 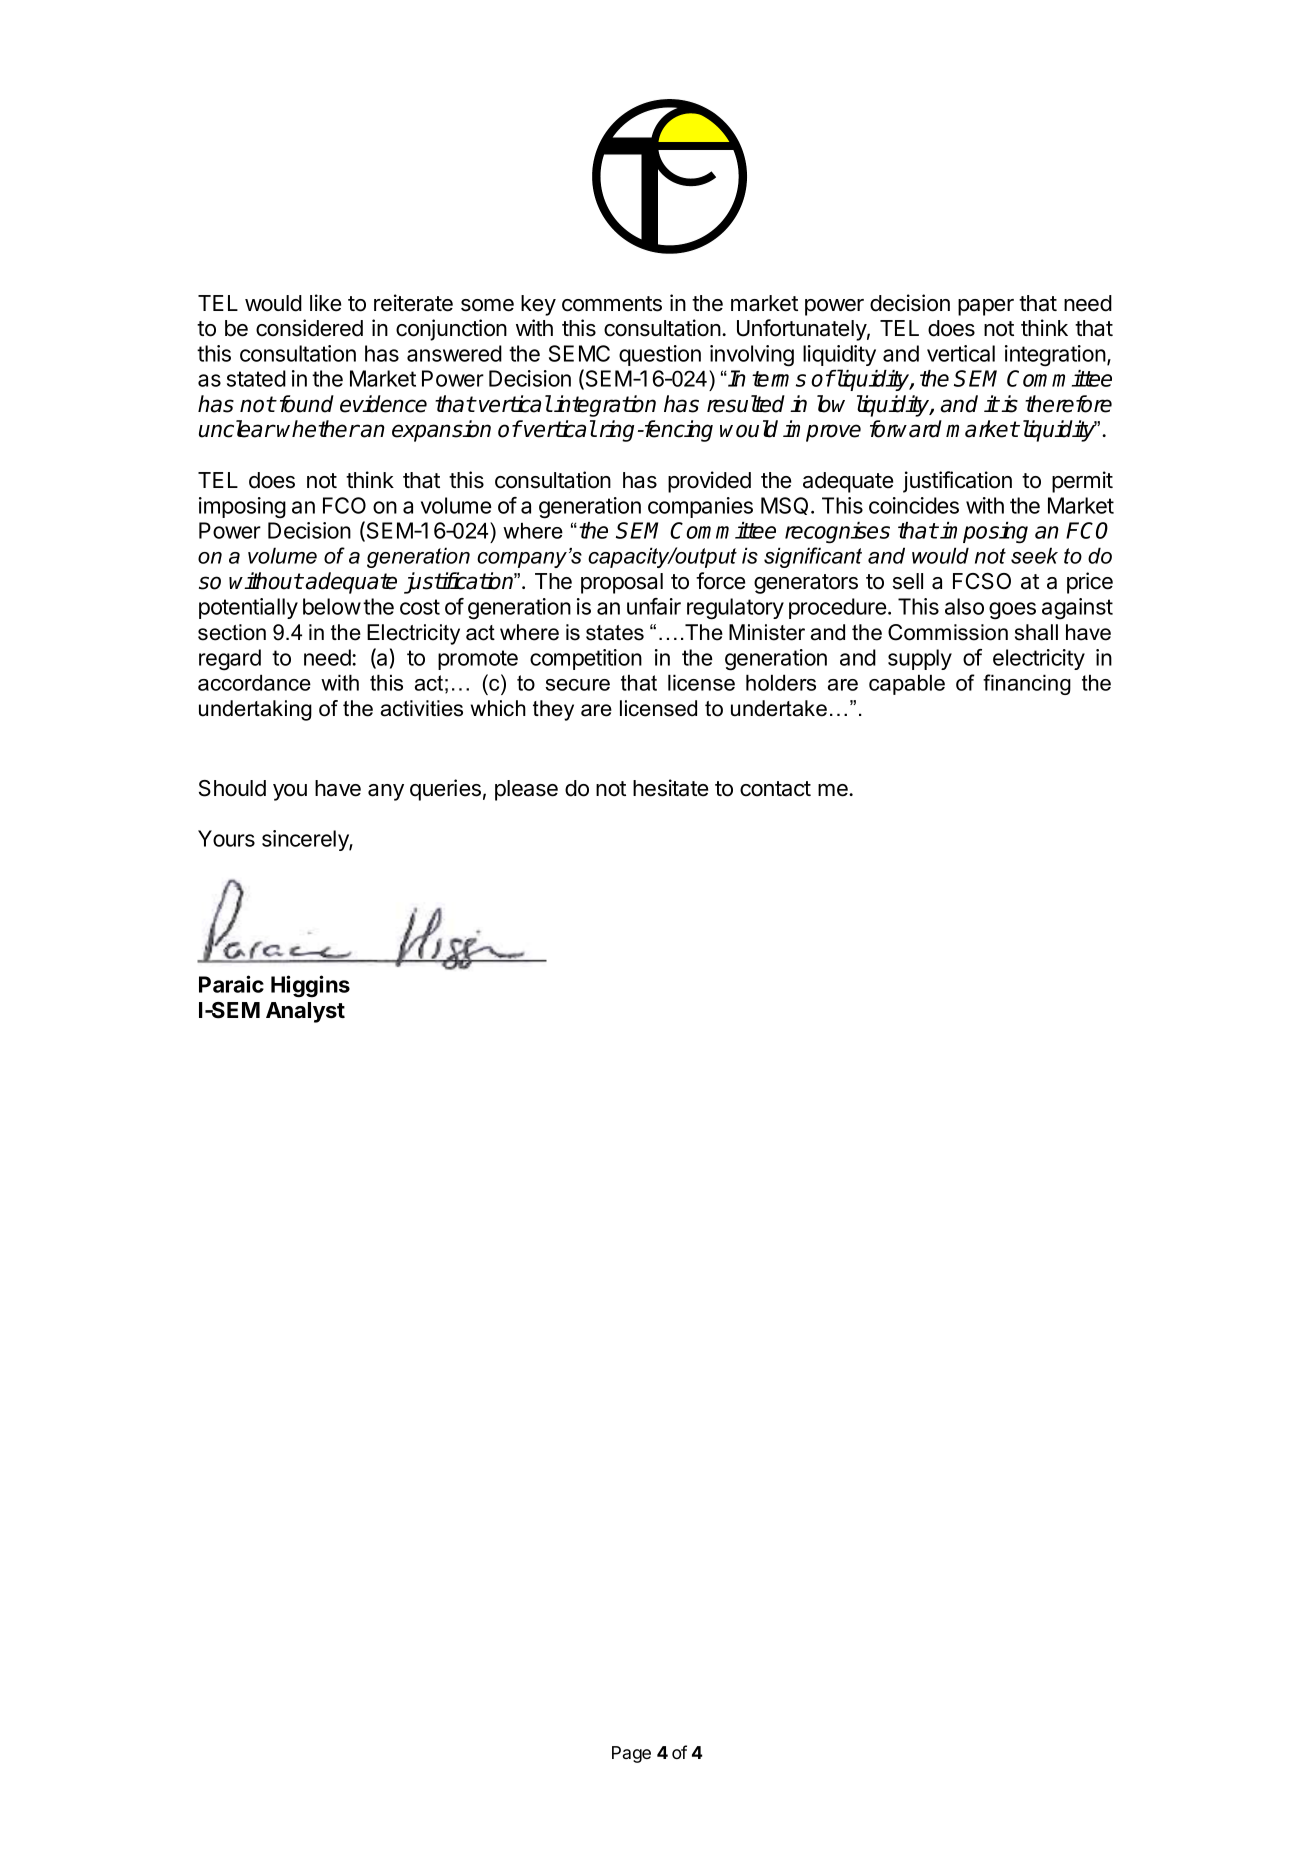 What do you see at coordinates (631, 1754) in the screenshot?
I see `Page` at bounding box center [631, 1754].
